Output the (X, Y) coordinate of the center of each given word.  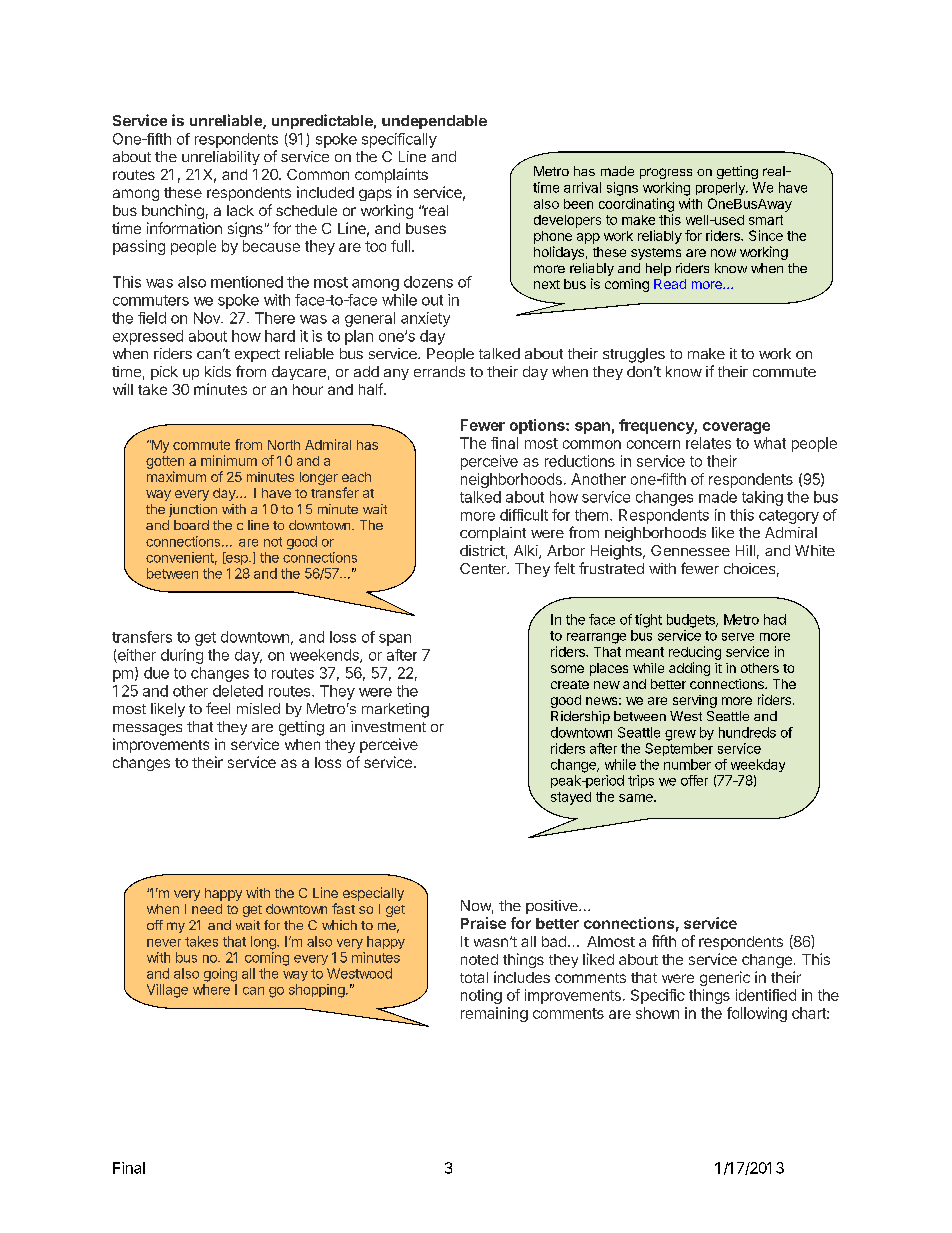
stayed (571, 798)
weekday (758, 765)
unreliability (221, 158)
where (211, 989)
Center (484, 568)
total (474, 977)
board (191, 525)
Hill (745, 550)
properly (721, 188)
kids (218, 371)
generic (725, 978)
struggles (634, 355)
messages (147, 730)
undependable (434, 122)
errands (439, 371)
